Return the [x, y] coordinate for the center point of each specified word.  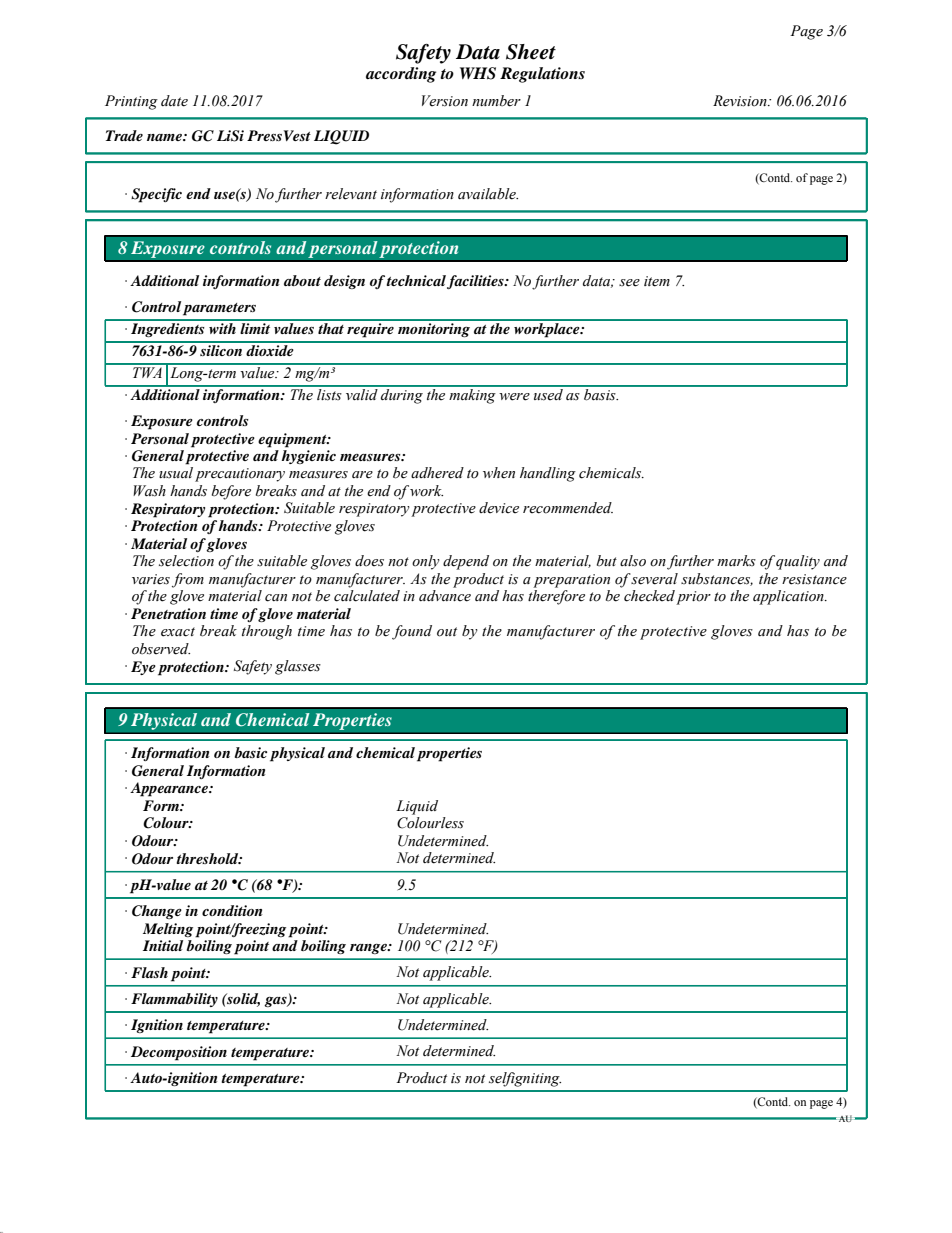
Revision [741, 101]
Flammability [174, 1000]
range [369, 949]
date [174, 101]
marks [736, 560]
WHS [478, 73]
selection [186, 561]
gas [276, 1002]
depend [466, 562]
